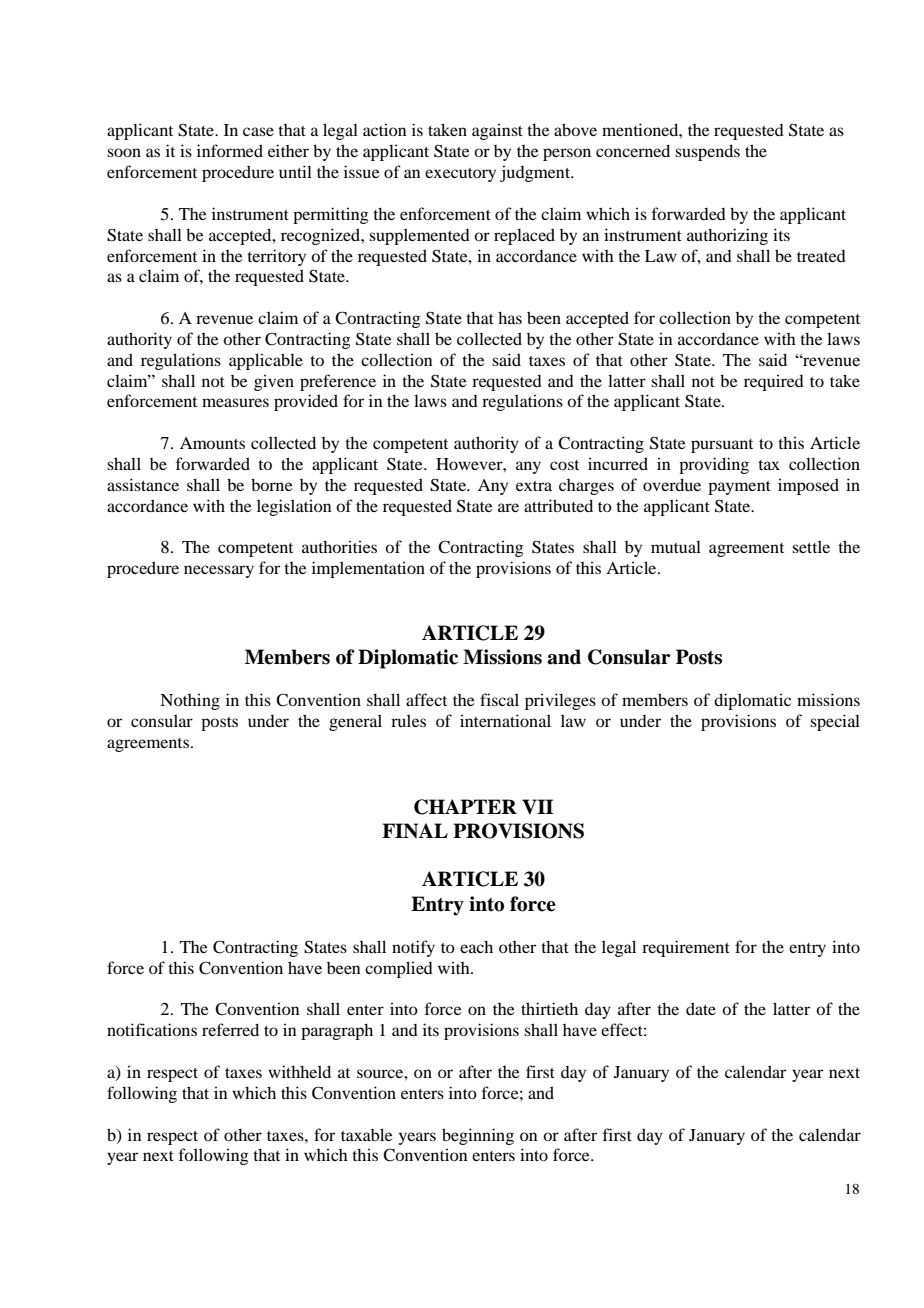 The width and height of the screenshot is (924, 1308). I want to click on referred, so click(230, 1029).
